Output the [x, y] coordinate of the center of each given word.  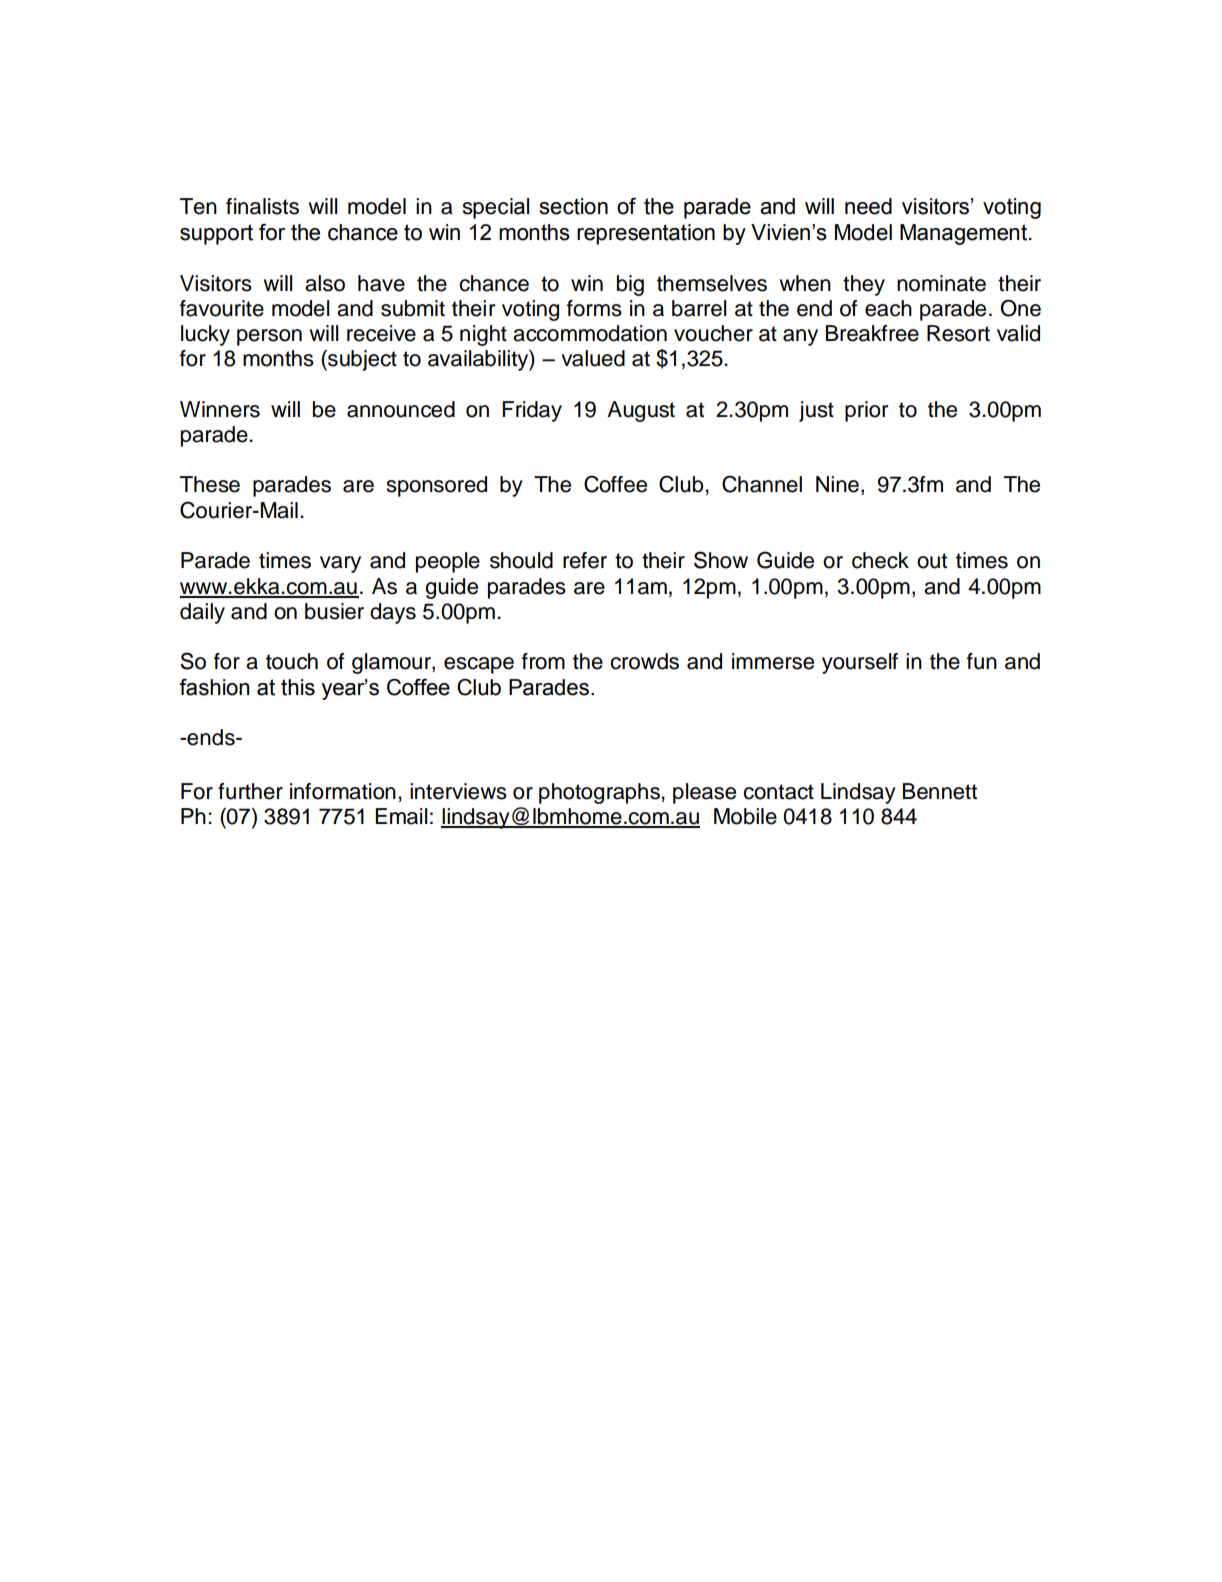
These [210, 484]
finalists [262, 206]
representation [646, 234]
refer [585, 560]
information [343, 791]
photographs [599, 793]
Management [965, 234]
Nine [837, 484]
